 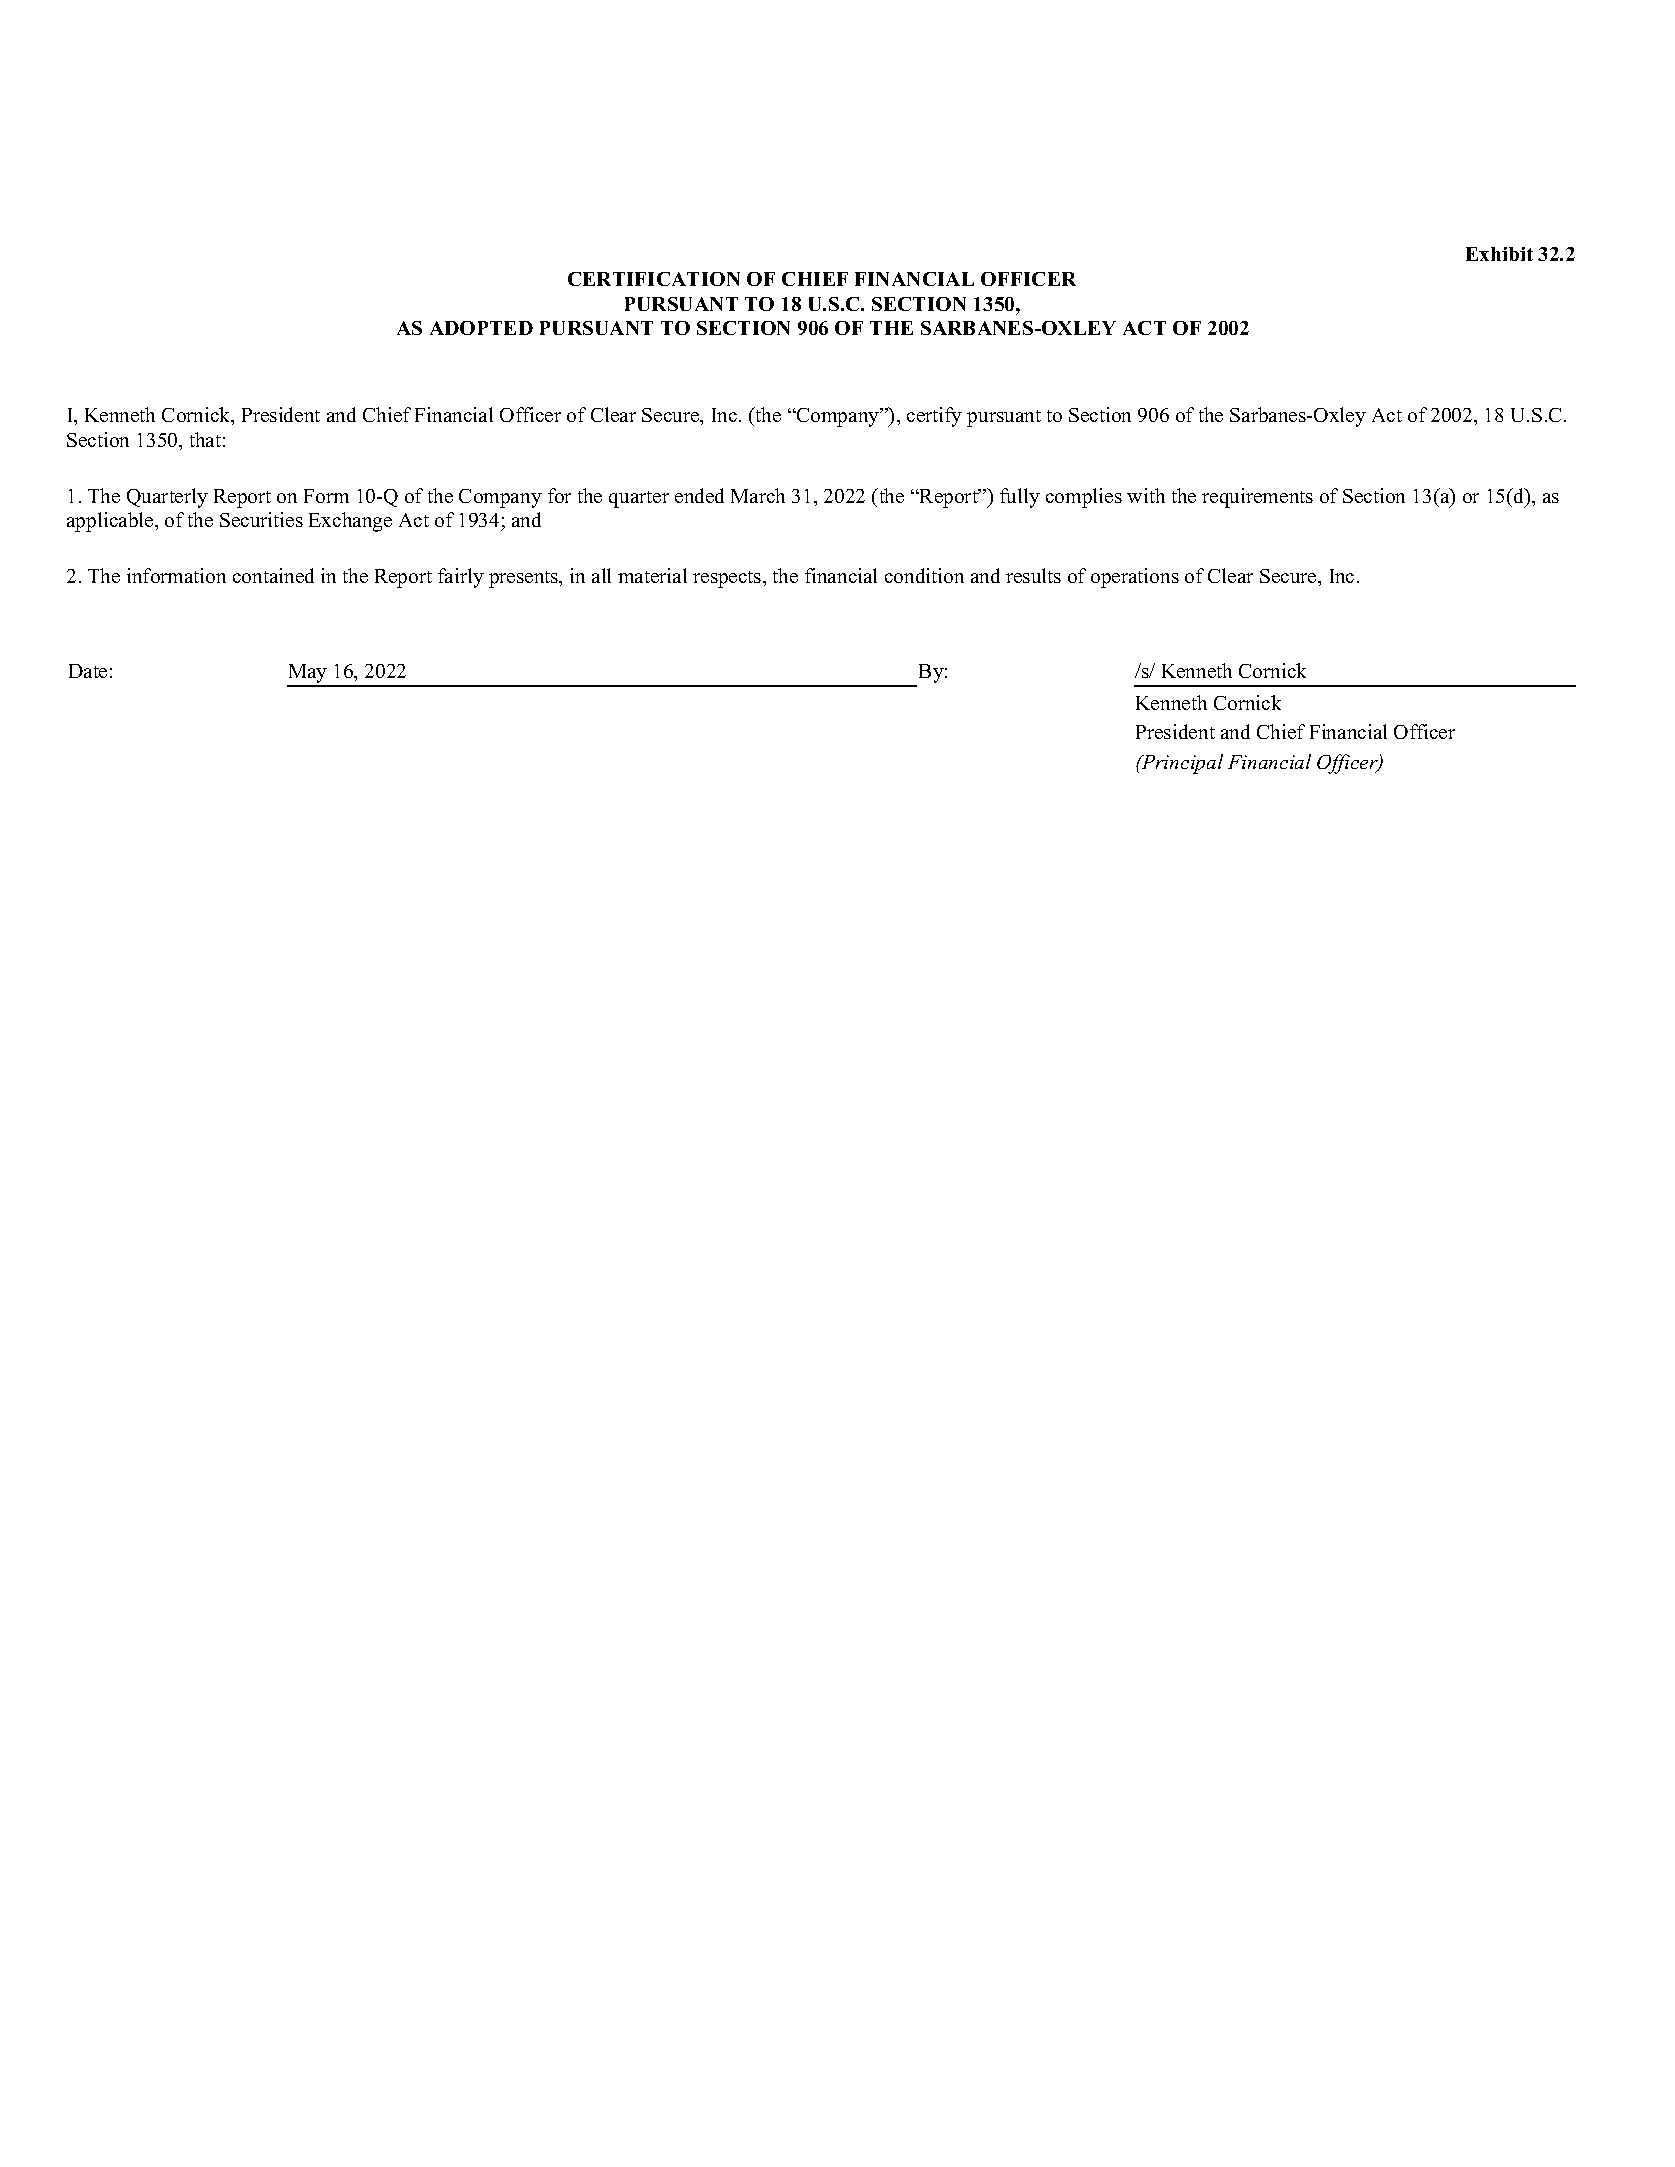 I want to click on March, so click(x=758, y=495).
